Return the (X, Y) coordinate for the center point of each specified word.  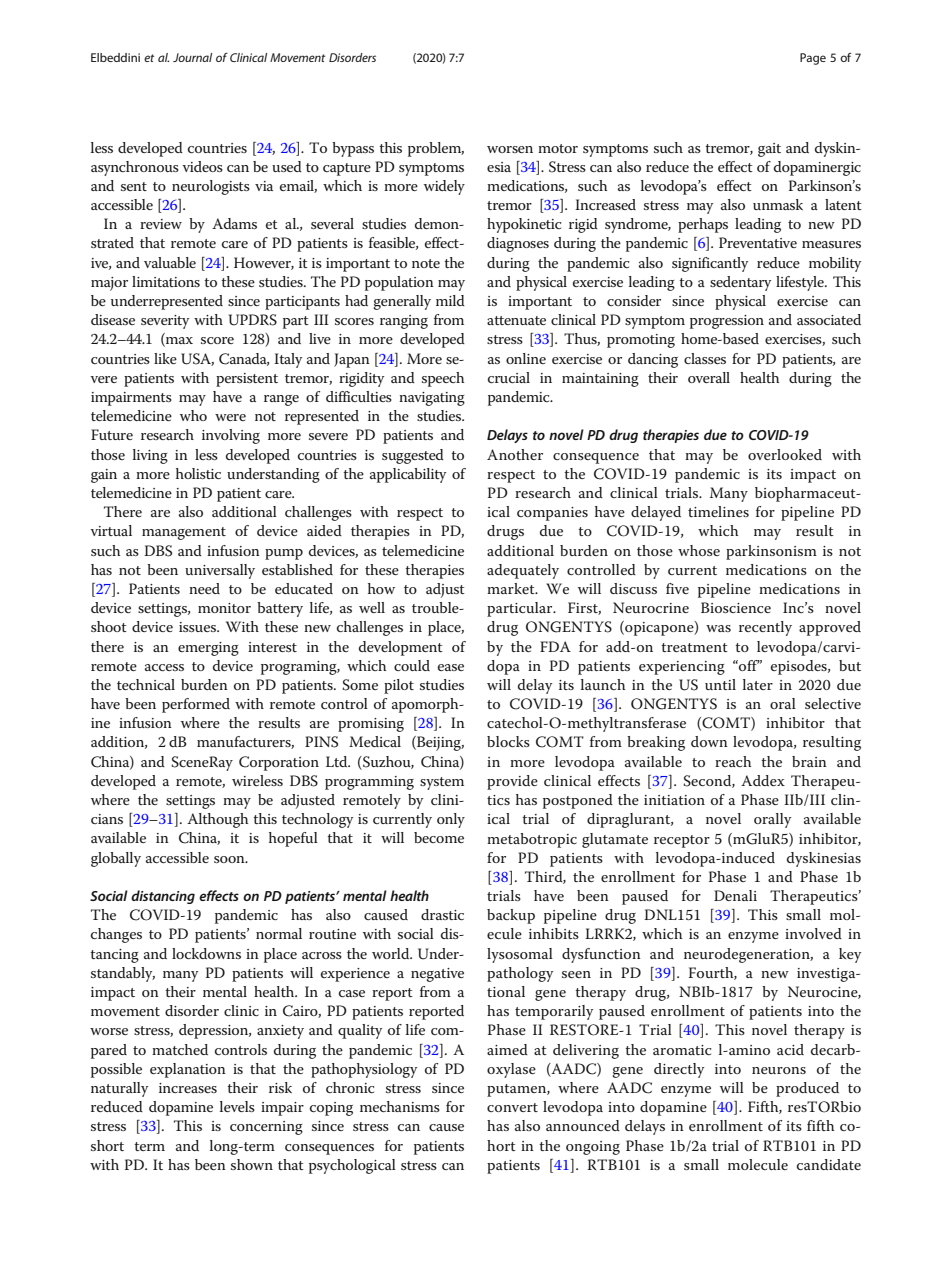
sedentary (740, 283)
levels (237, 1106)
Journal (192, 57)
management (184, 533)
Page (813, 59)
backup (511, 916)
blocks (508, 741)
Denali (735, 895)
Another (515, 454)
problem (436, 149)
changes (116, 935)
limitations (166, 281)
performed (196, 705)
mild (450, 300)
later (758, 684)
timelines (718, 511)
